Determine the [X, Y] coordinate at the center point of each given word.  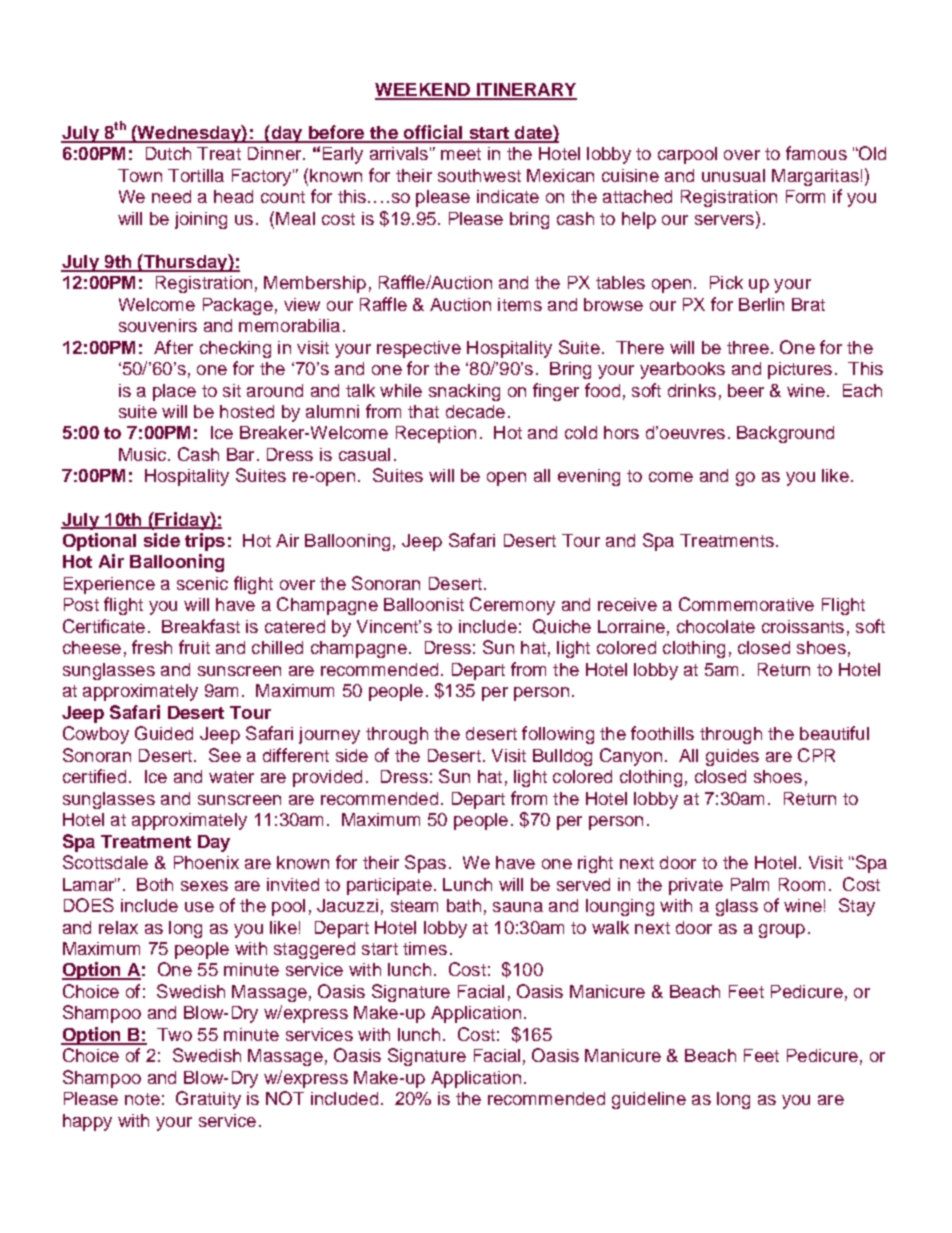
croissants [803, 626]
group [782, 931]
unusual [733, 175]
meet [461, 154]
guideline [649, 1100]
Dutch [168, 153]
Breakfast [201, 626]
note [142, 1099]
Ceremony [512, 606]
